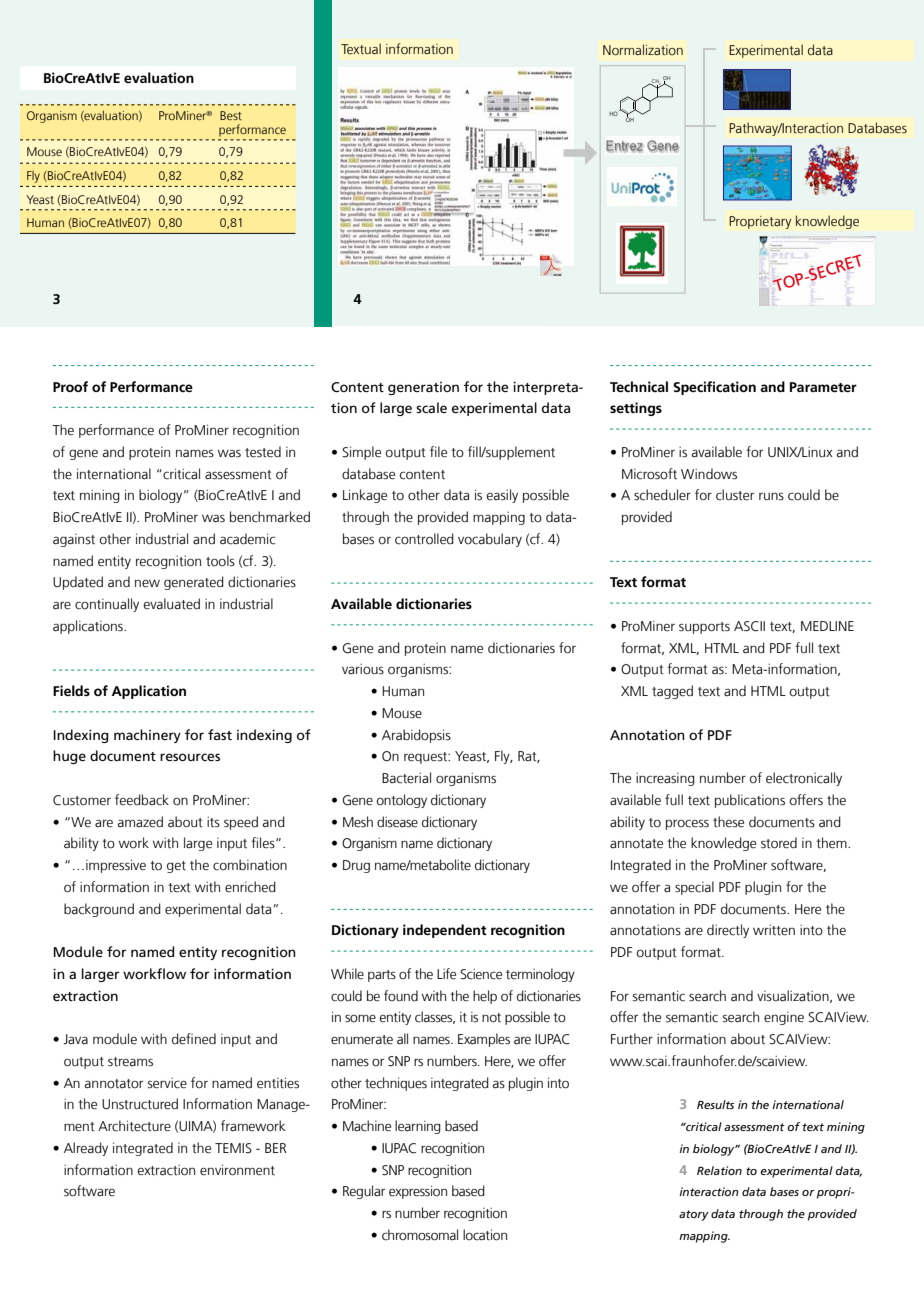 This page has width=924, height=1308. What do you see at coordinates (86, 1149) in the page?
I see `Already` at bounding box center [86, 1149].
